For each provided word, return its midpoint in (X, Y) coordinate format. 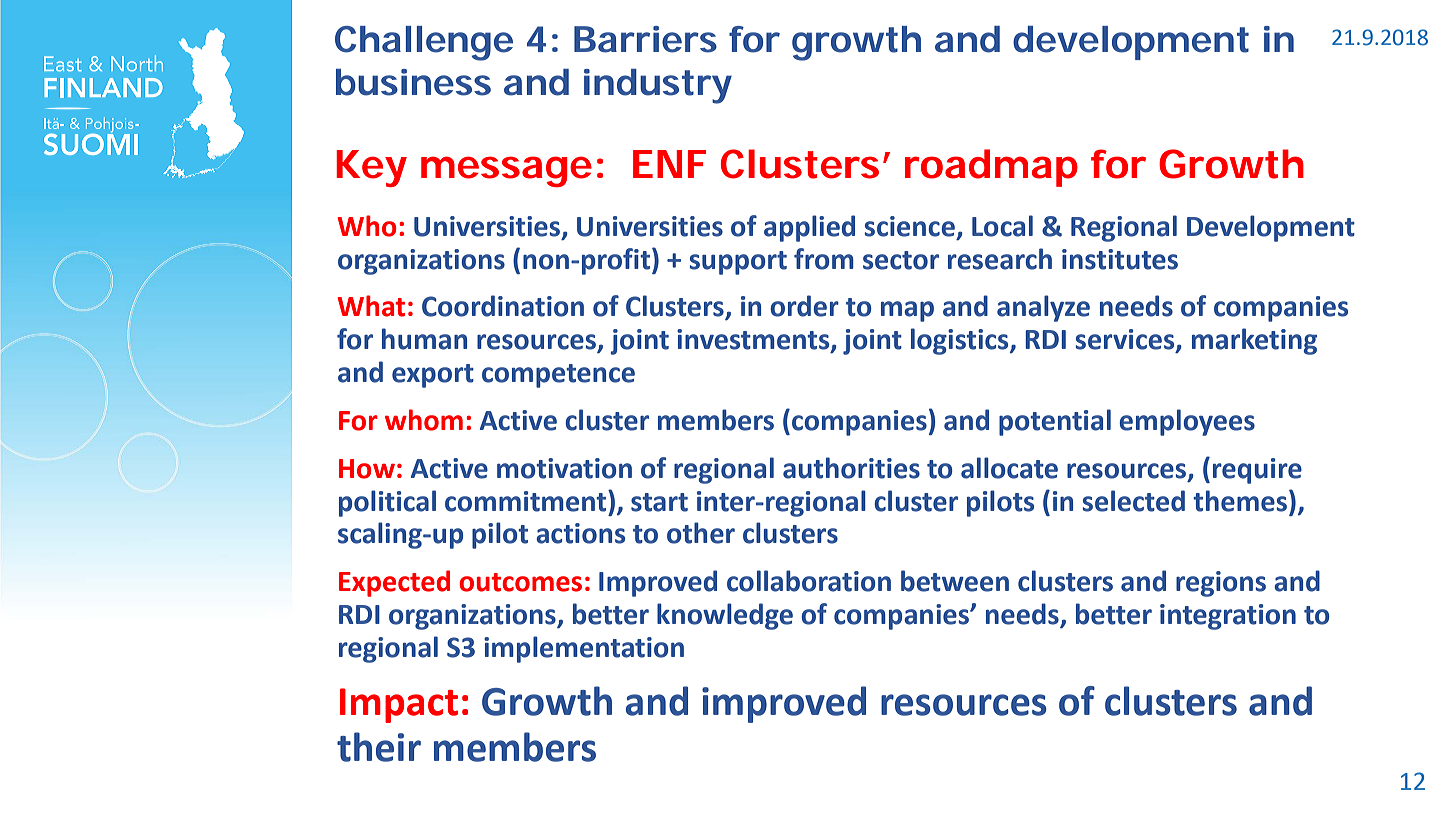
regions (1221, 584)
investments (754, 340)
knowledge (725, 616)
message (506, 171)
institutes (1120, 259)
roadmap (991, 168)
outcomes (520, 582)
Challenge (424, 43)
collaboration (809, 581)
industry (658, 86)
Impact (399, 705)
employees (1187, 422)
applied (809, 228)
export (433, 376)
